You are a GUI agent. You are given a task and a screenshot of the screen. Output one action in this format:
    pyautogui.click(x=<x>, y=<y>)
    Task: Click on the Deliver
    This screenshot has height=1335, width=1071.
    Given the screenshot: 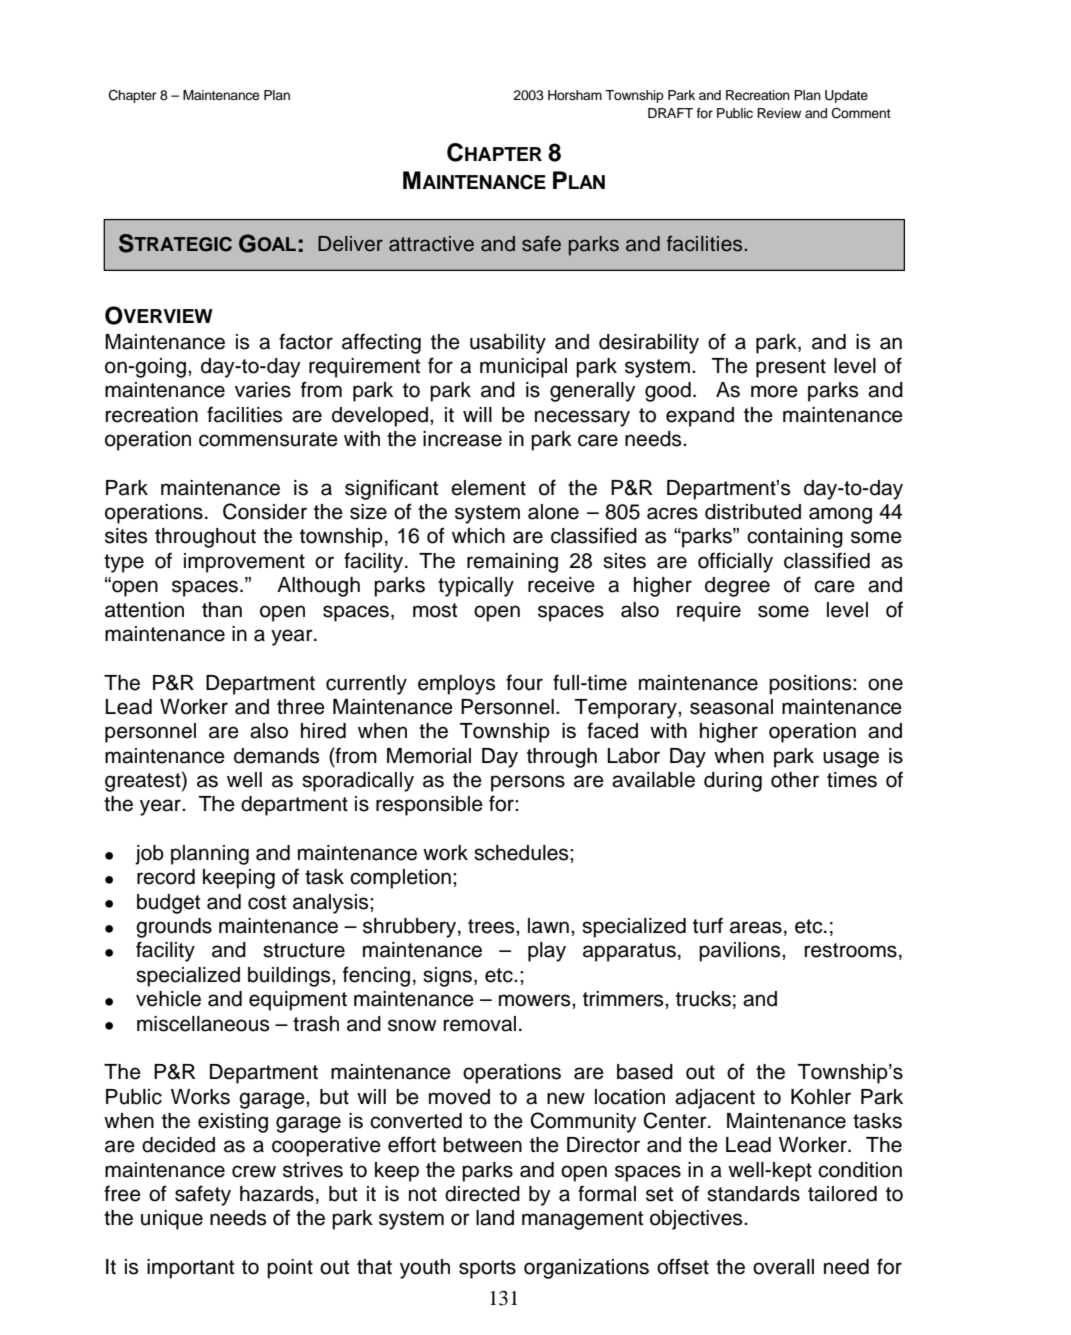 What is the action you would take?
    pyautogui.click(x=350, y=244)
